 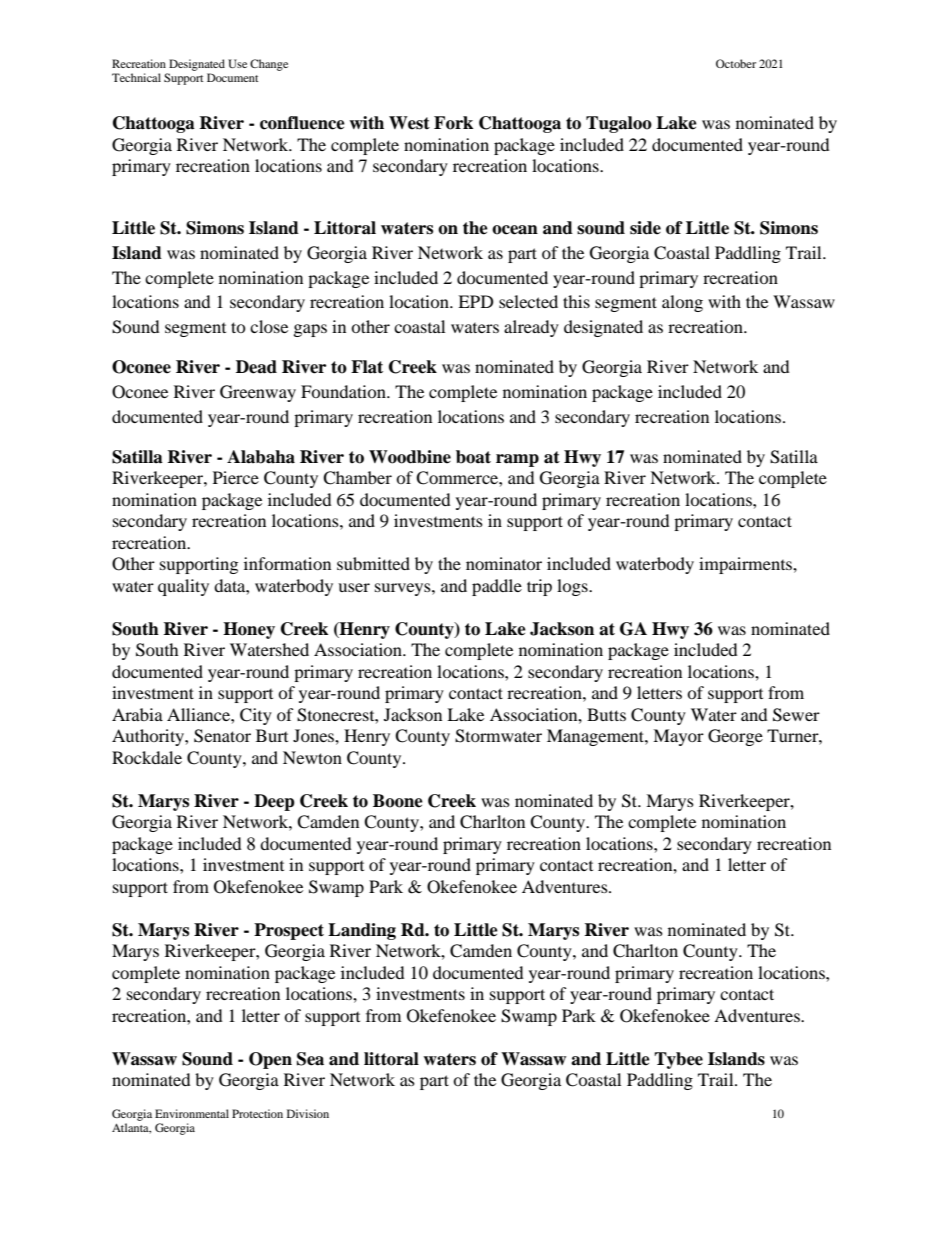 What do you see at coordinates (192, 1113) in the screenshot?
I see `Environmental` at bounding box center [192, 1113].
